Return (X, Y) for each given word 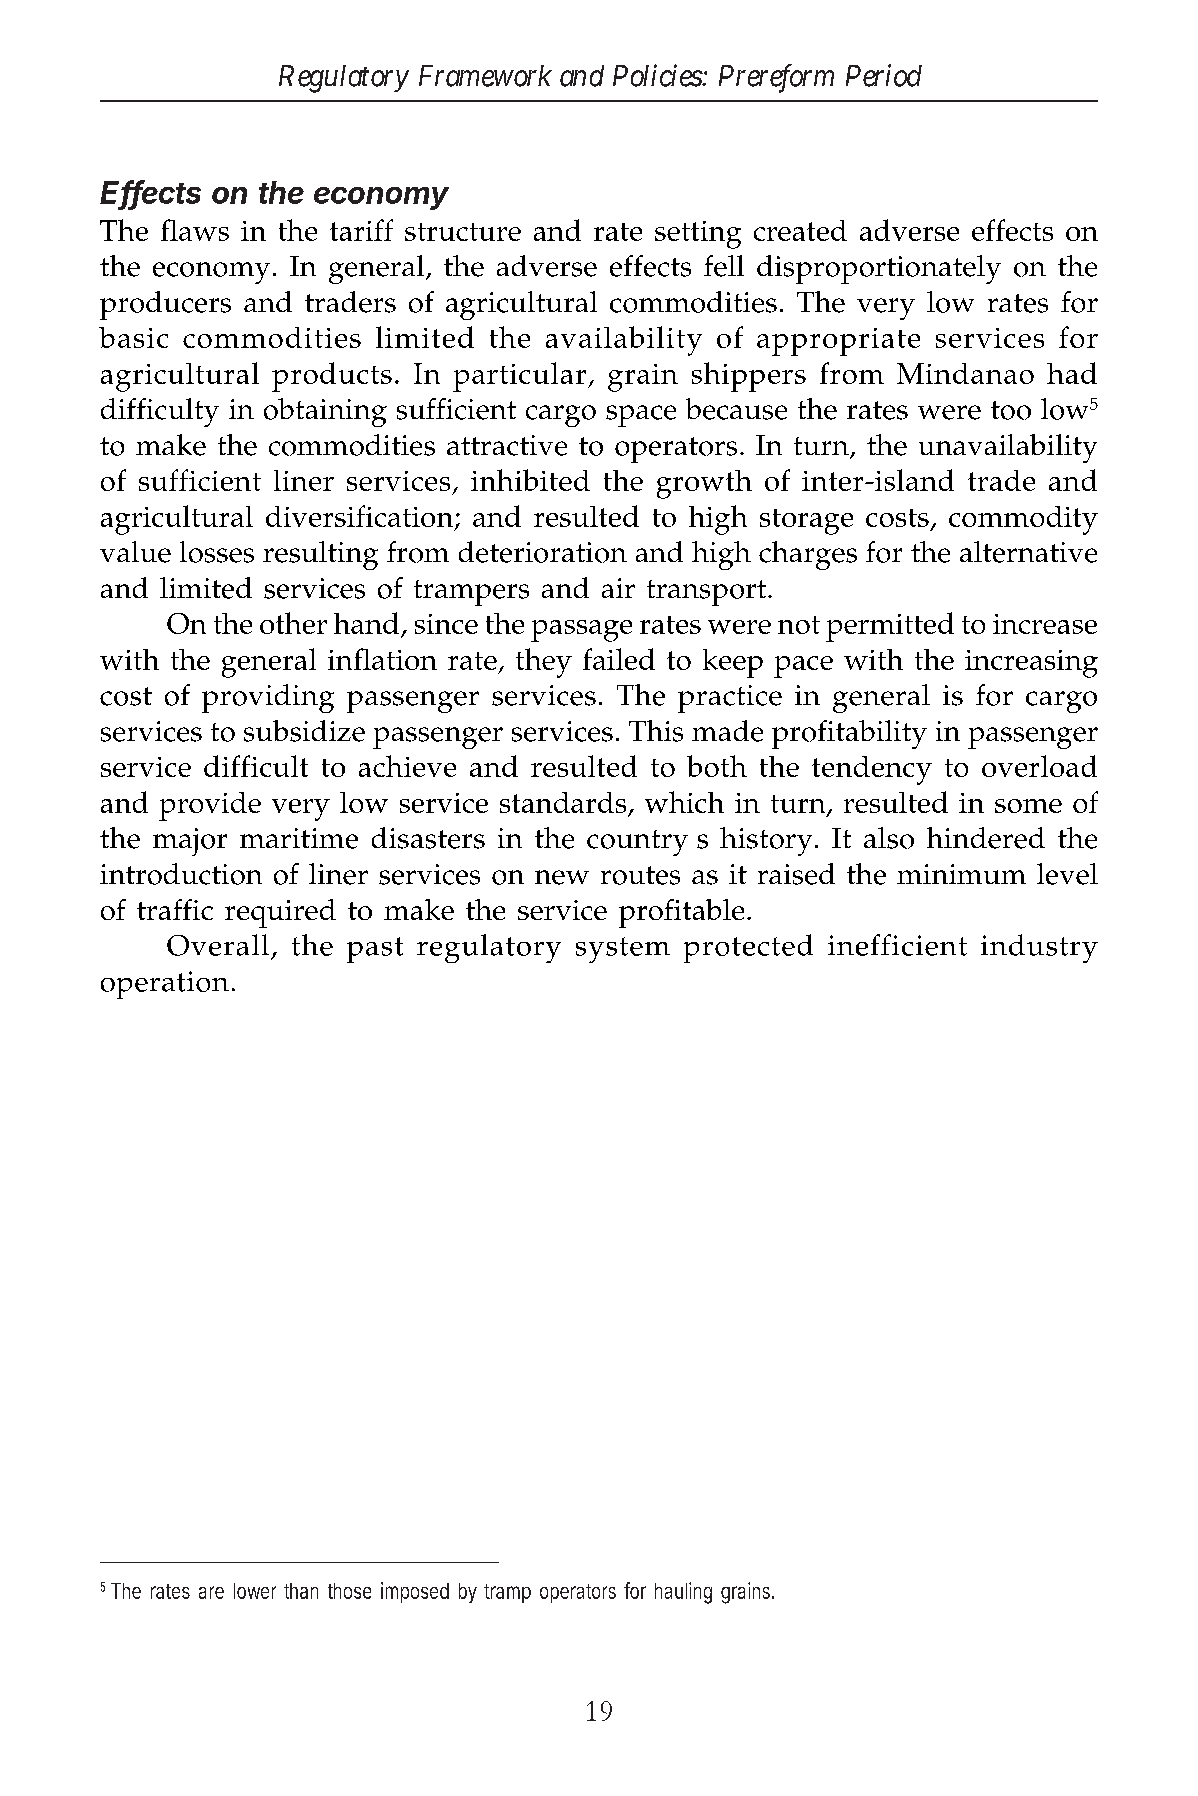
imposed (415, 1592)
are (211, 1592)
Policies (658, 75)
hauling (683, 1593)
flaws (195, 230)
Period (884, 75)
